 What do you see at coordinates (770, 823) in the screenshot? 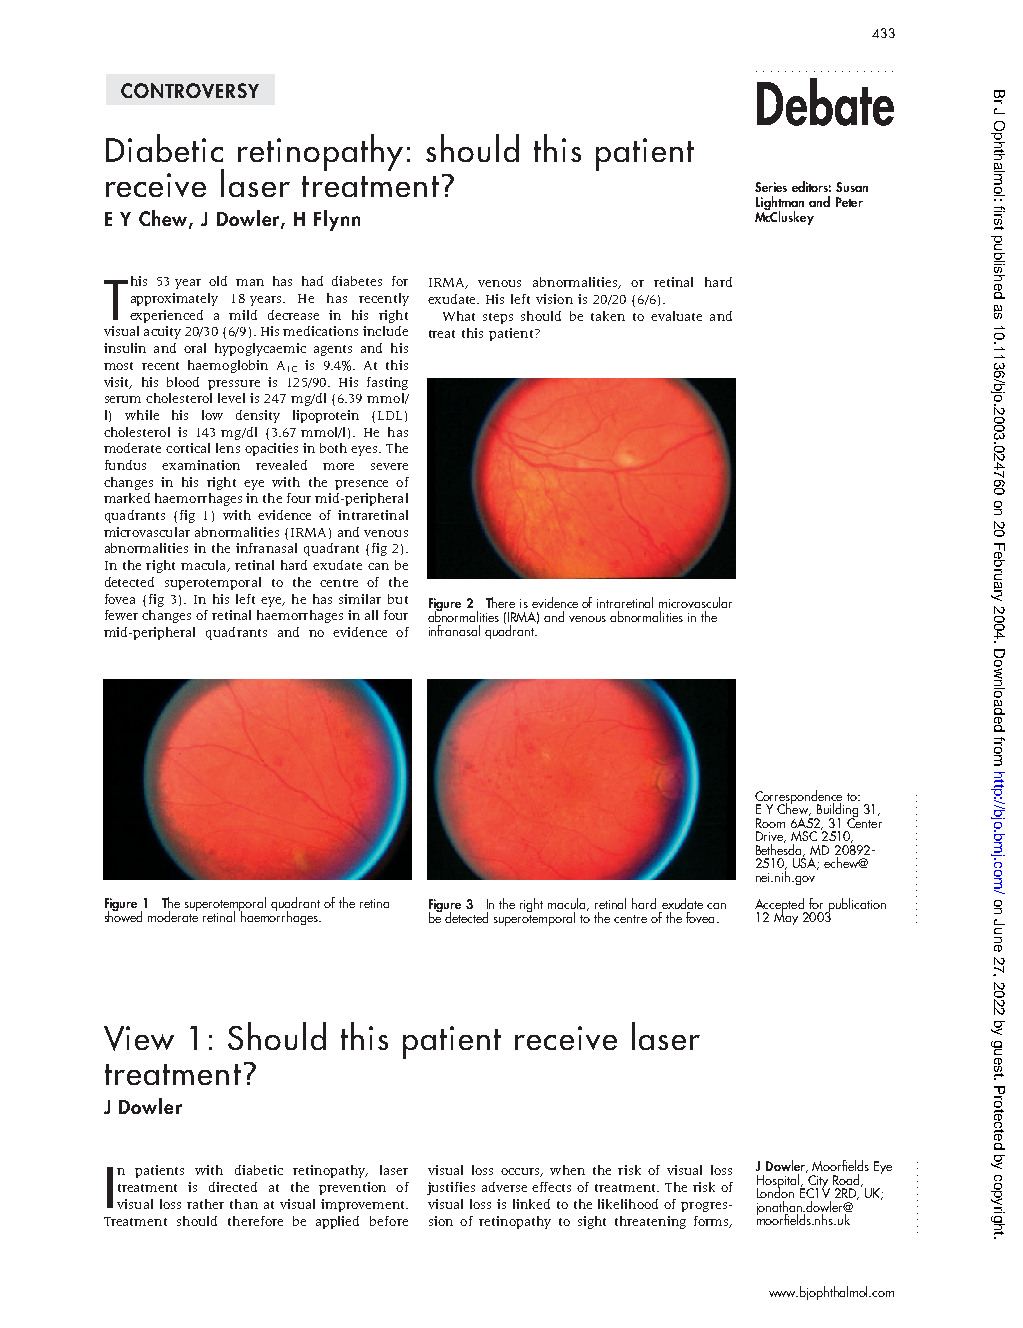
I see `Room` at bounding box center [770, 823].
